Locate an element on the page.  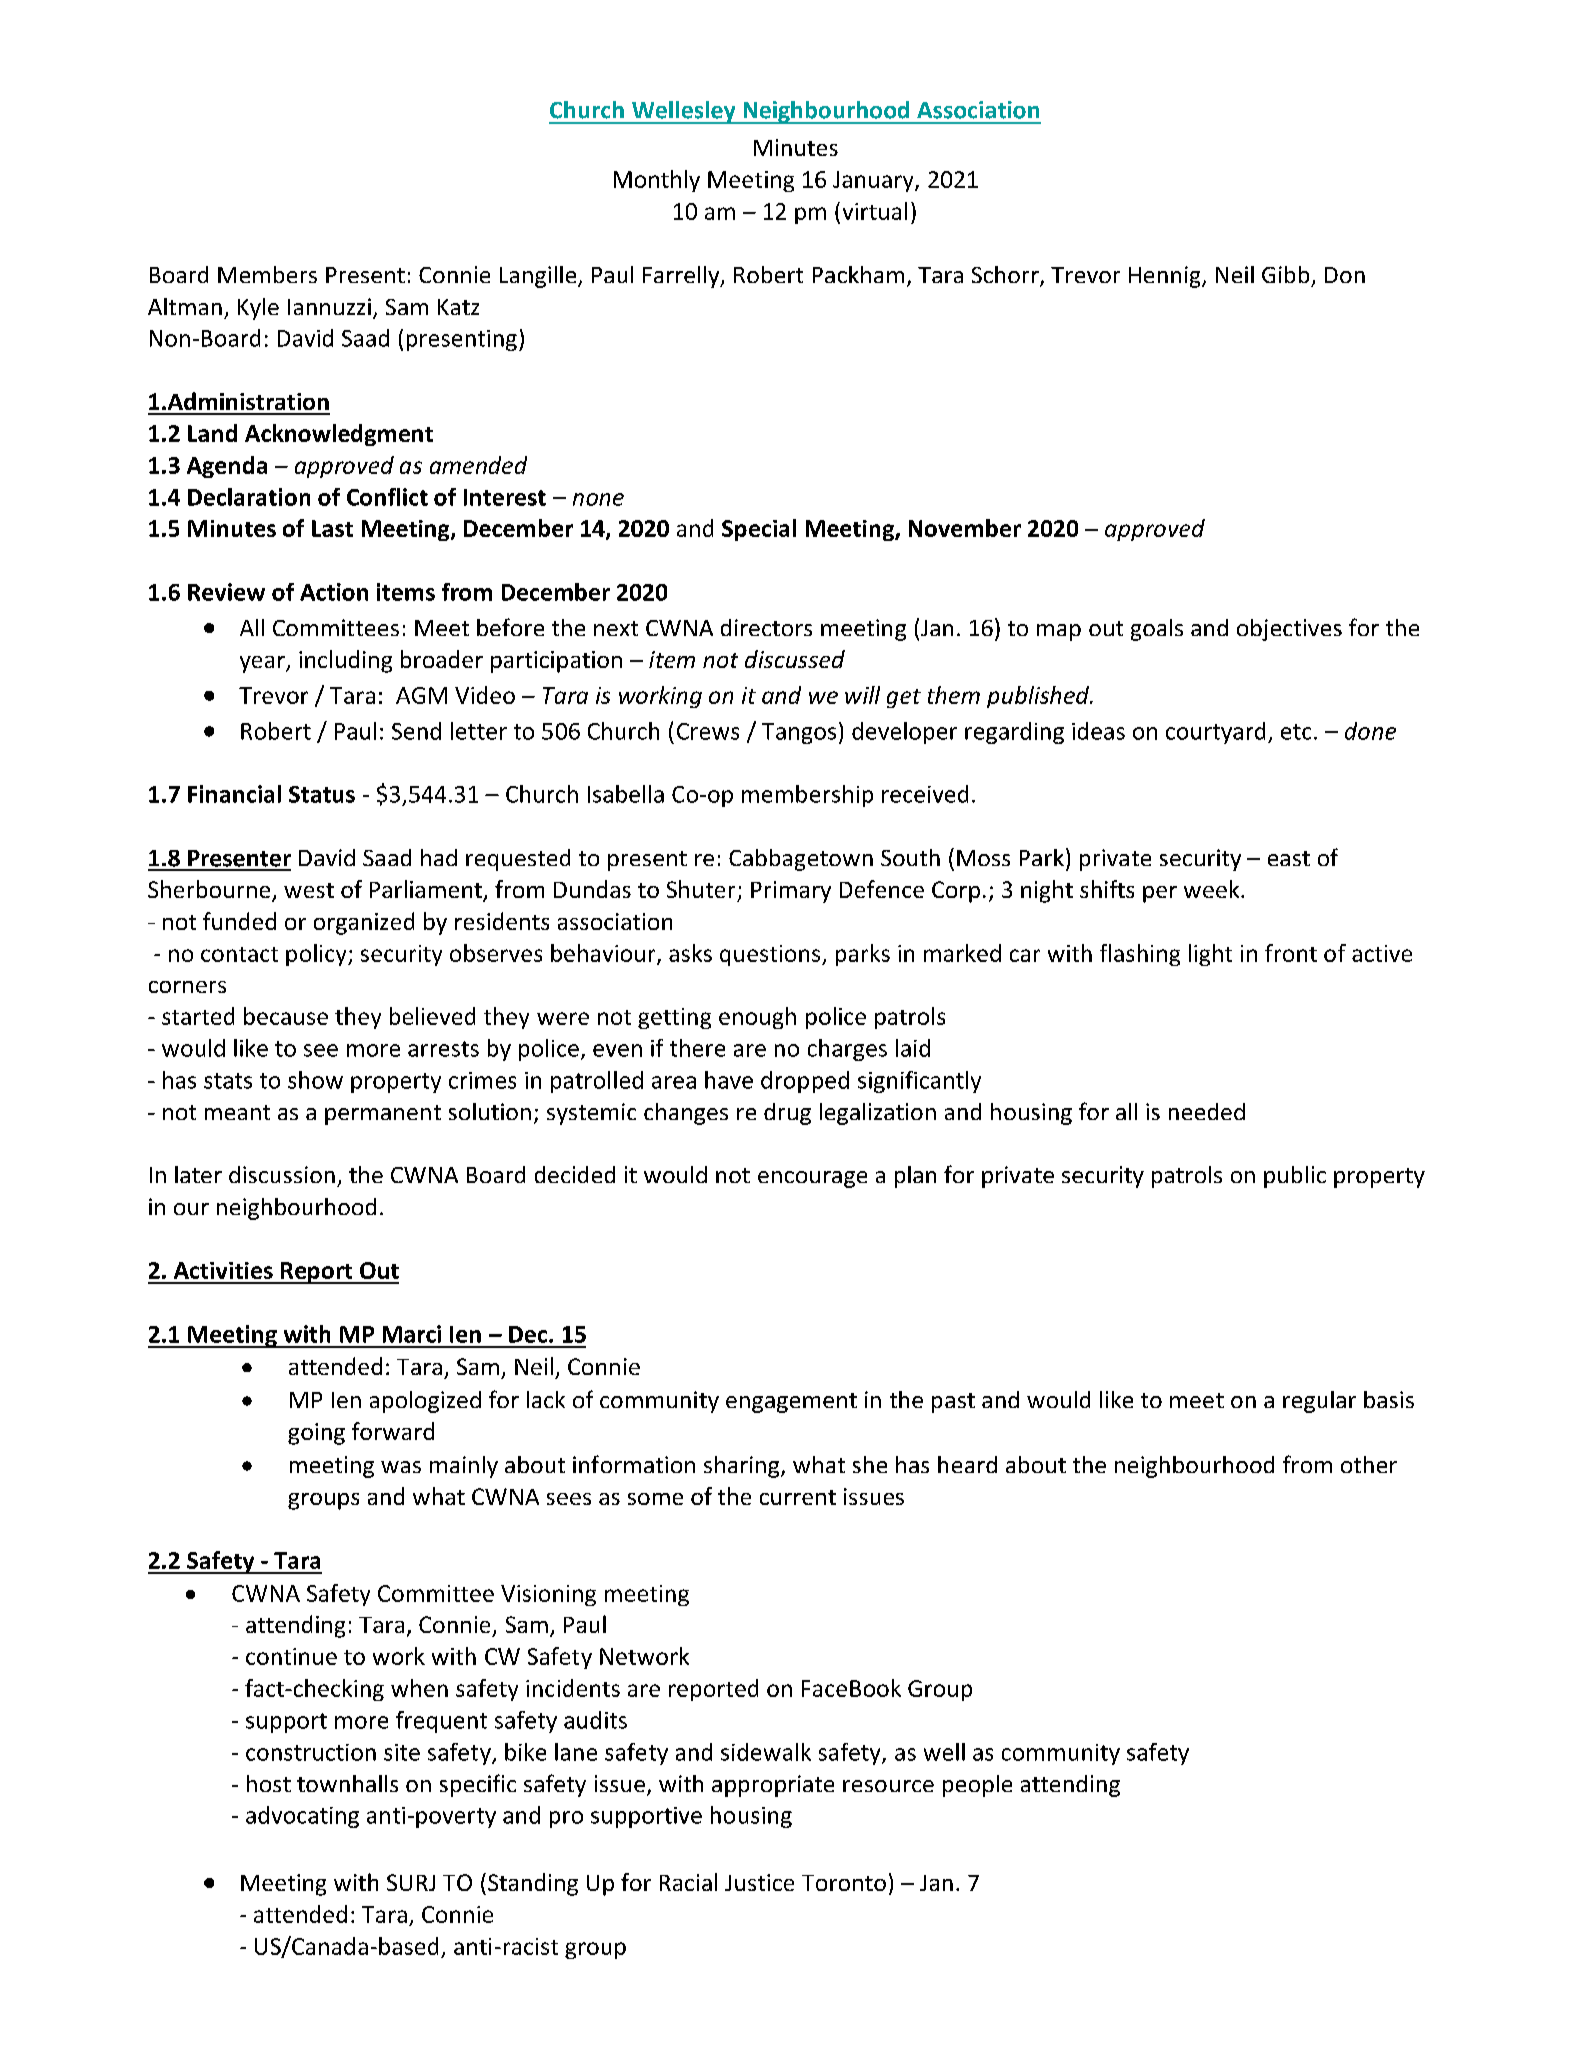
Crews is located at coordinates (708, 731).
